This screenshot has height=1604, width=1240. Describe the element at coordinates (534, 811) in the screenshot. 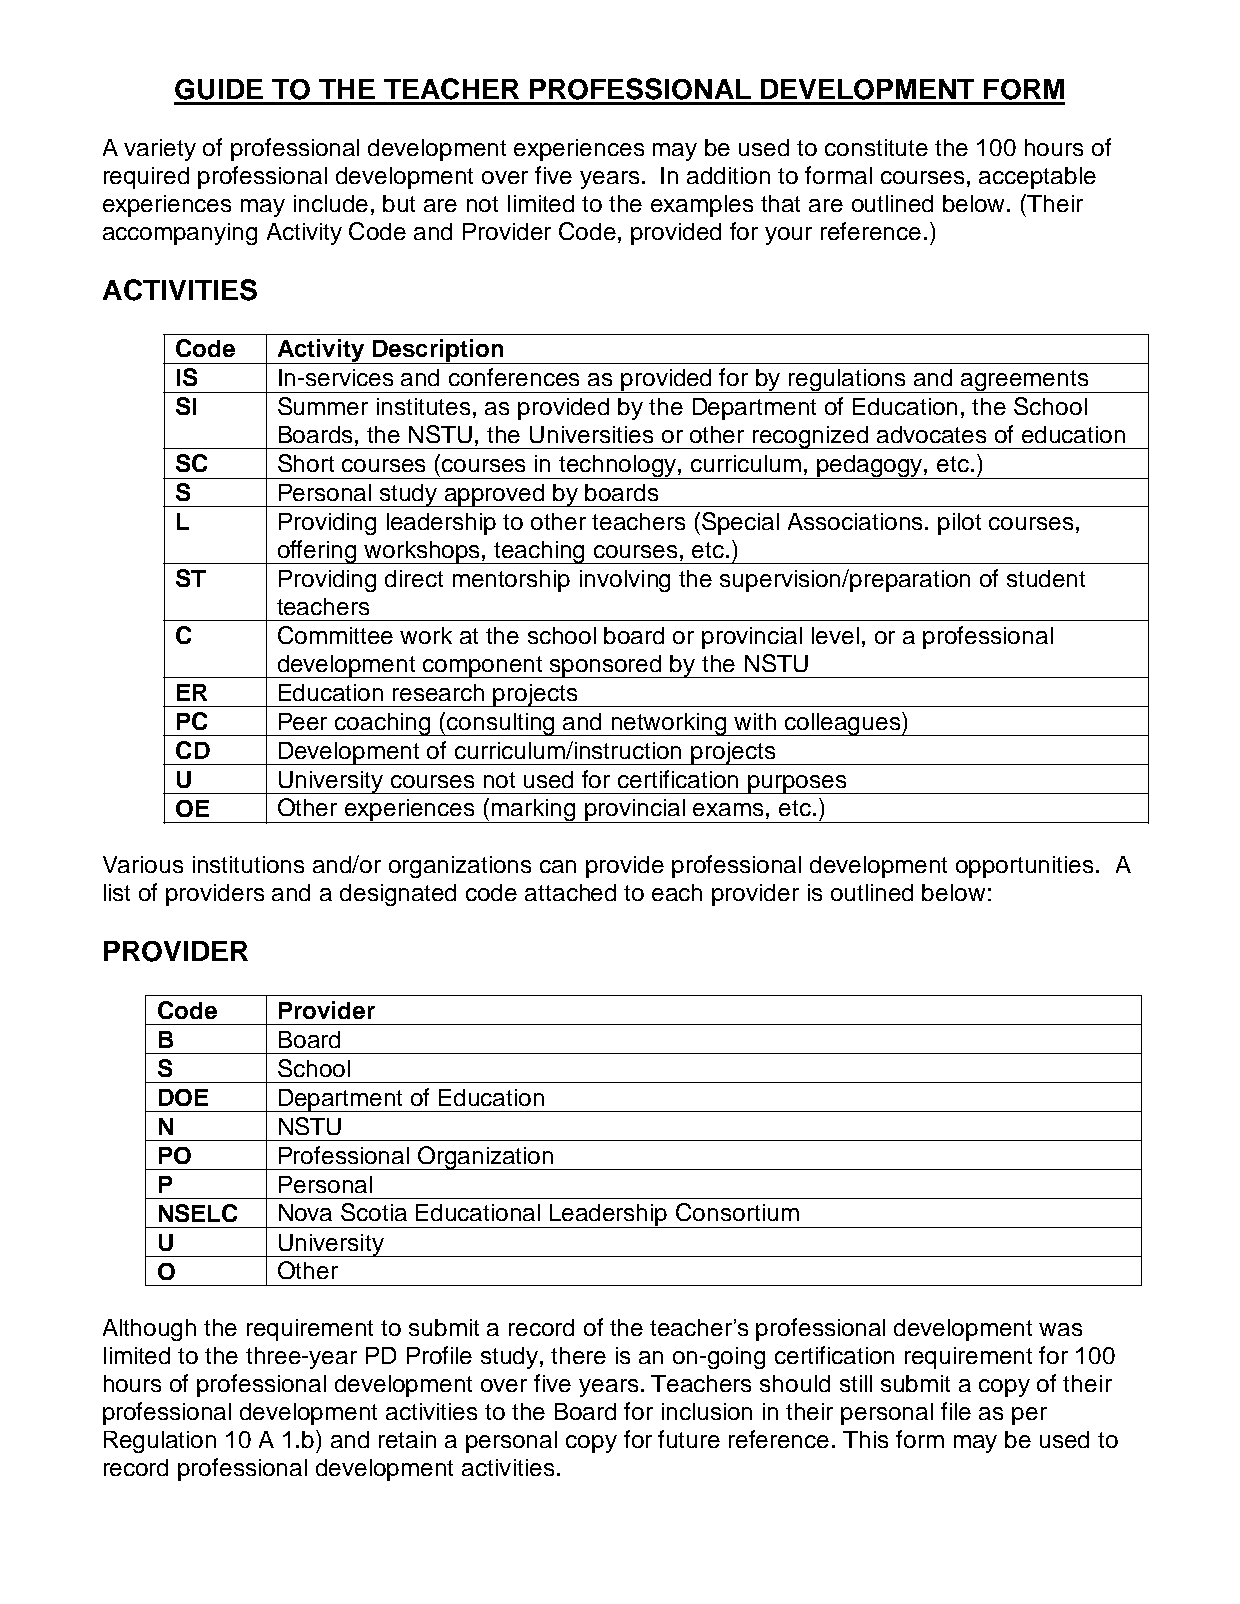

I see `marking` at that location.
